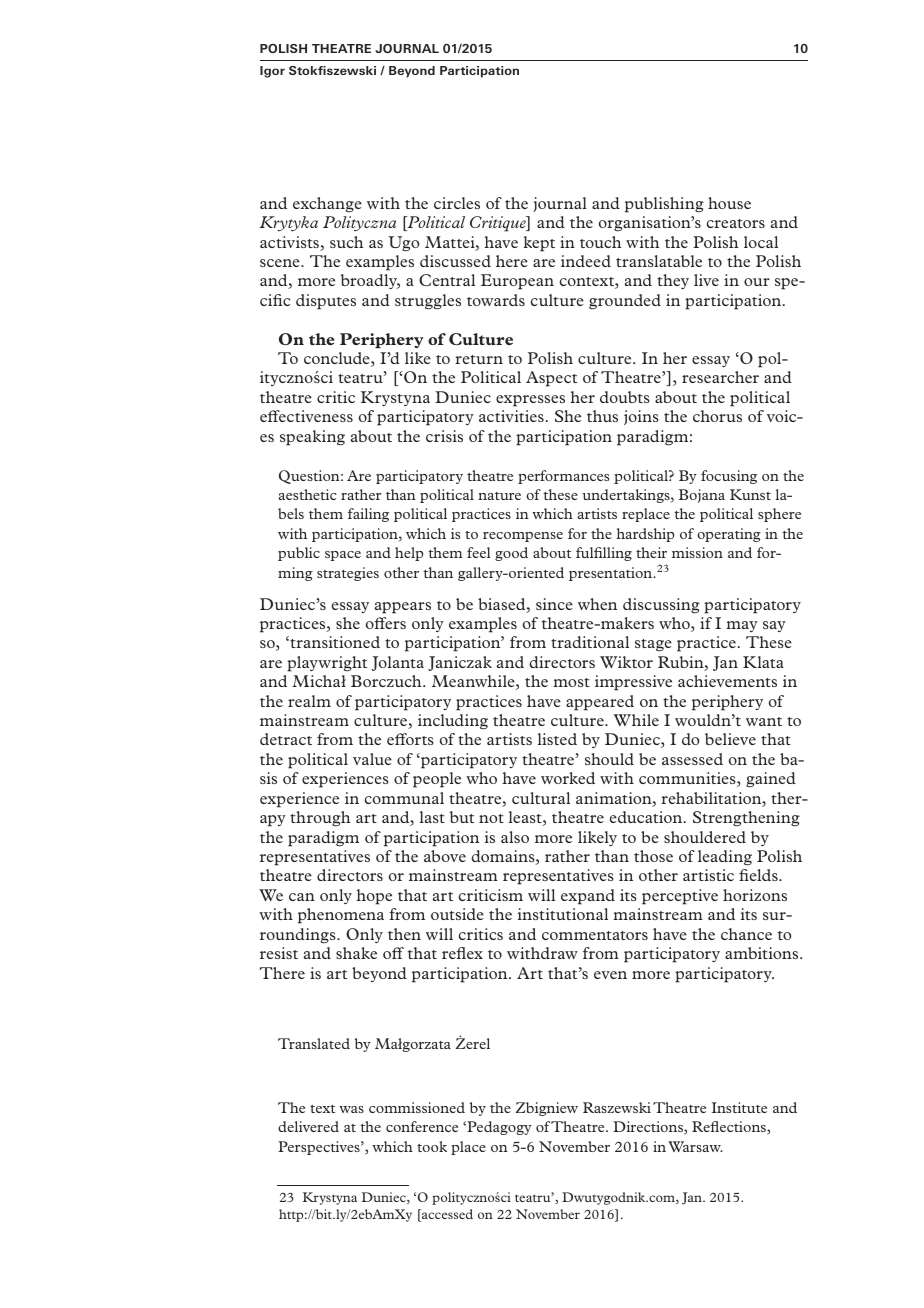 The image size is (924, 1308). Describe the element at coordinates (272, 72) in the screenshot. I see `Igor` at that location.
